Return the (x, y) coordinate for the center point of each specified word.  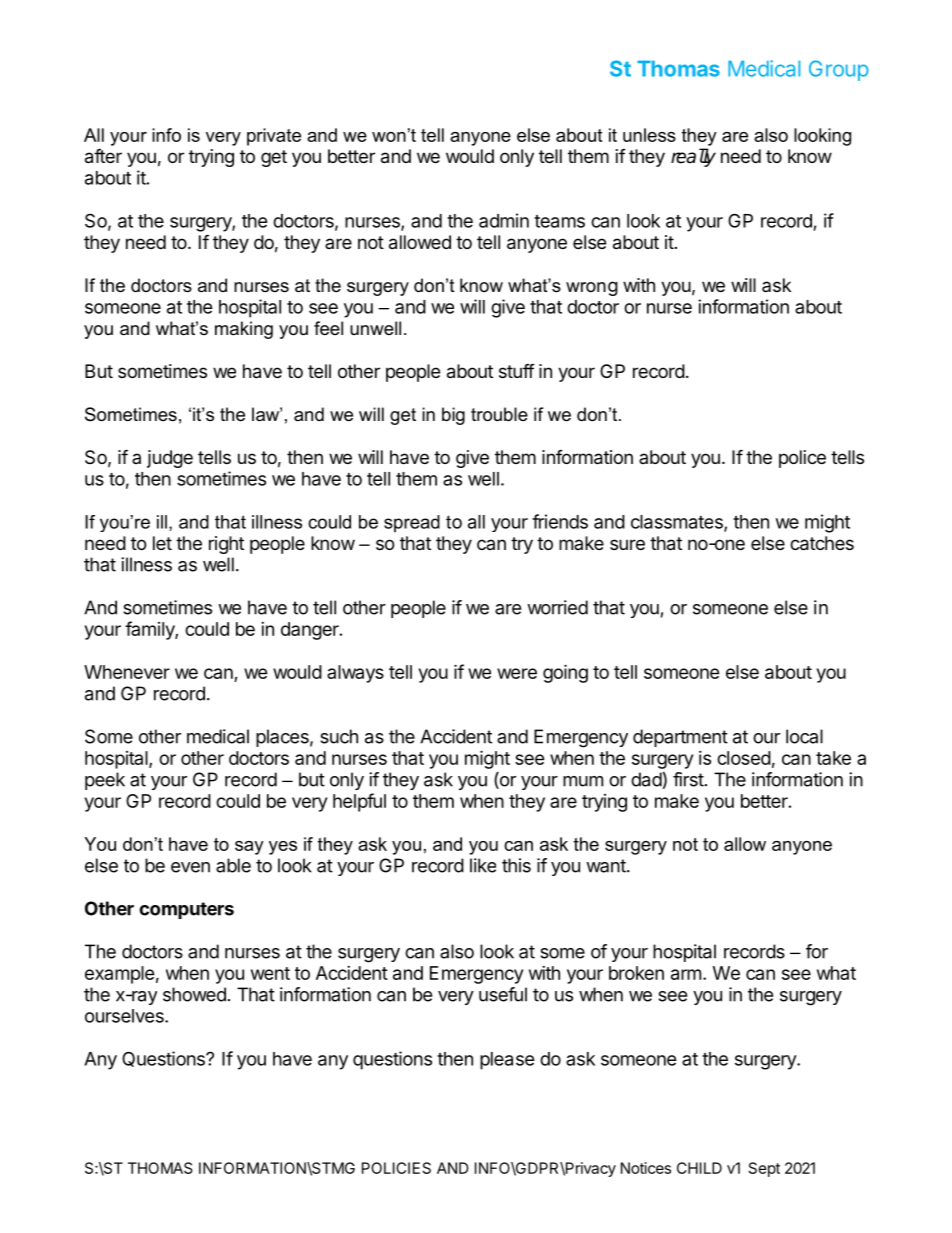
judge (170, 459)
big (453, 416)
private (274, 137)
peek (105, 781)
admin (504, 220)
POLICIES (396, 1168)
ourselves (125, 1016)
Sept (764, 1169)
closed (744, 758)
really (693, 157)
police (802, 459)
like (483, 865)
